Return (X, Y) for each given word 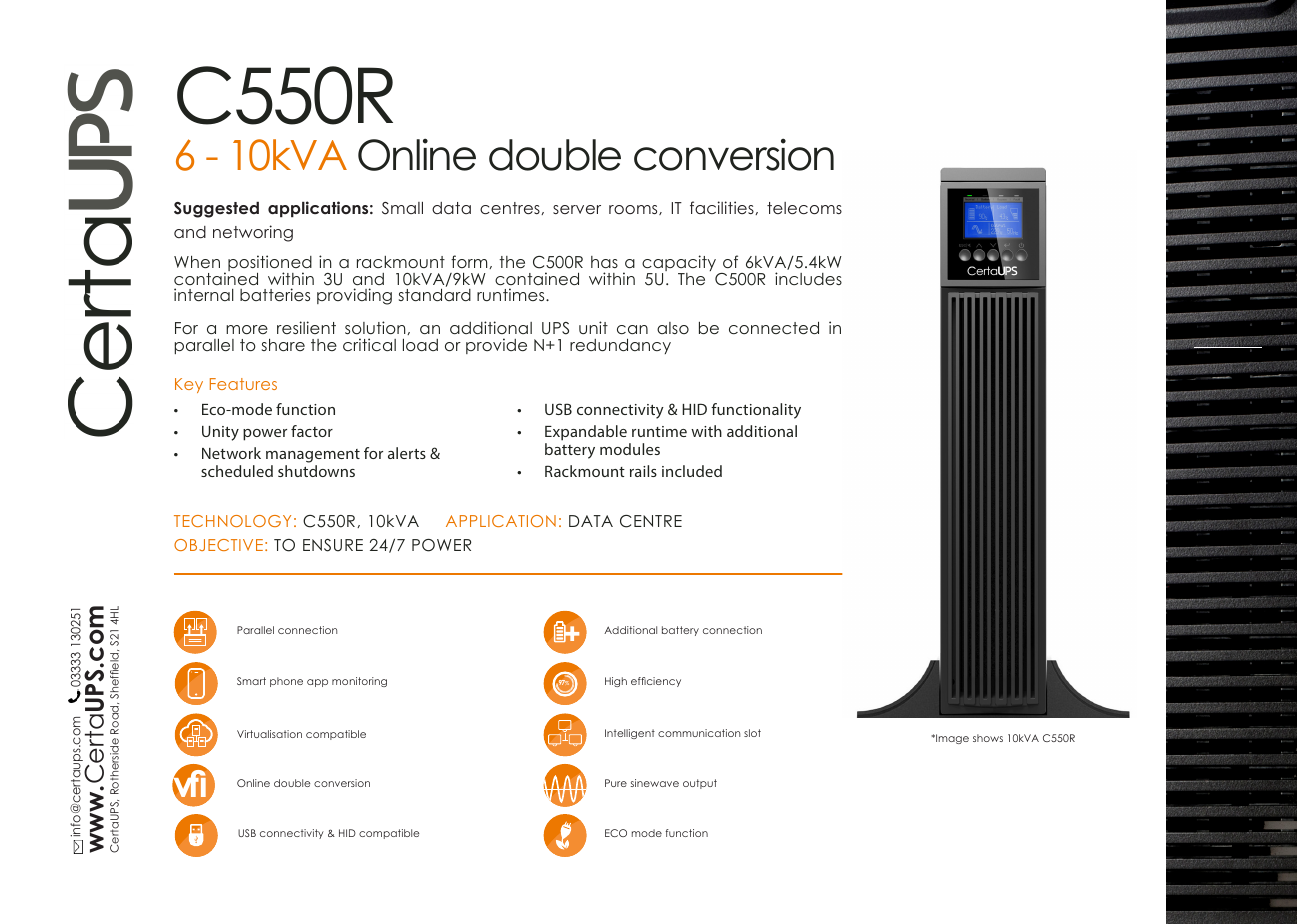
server (577, 209)
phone (286, 682)
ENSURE (333, 545)
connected (774, 327)
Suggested (216, 209)
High (616, 682)
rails (643, 471)
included (692, 471)
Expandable (586, 433)
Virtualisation (269, 734)
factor (312, 431)
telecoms (804, 208)
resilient (306, 327)
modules (630, 449)
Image (951, 739)
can (632, 329)
